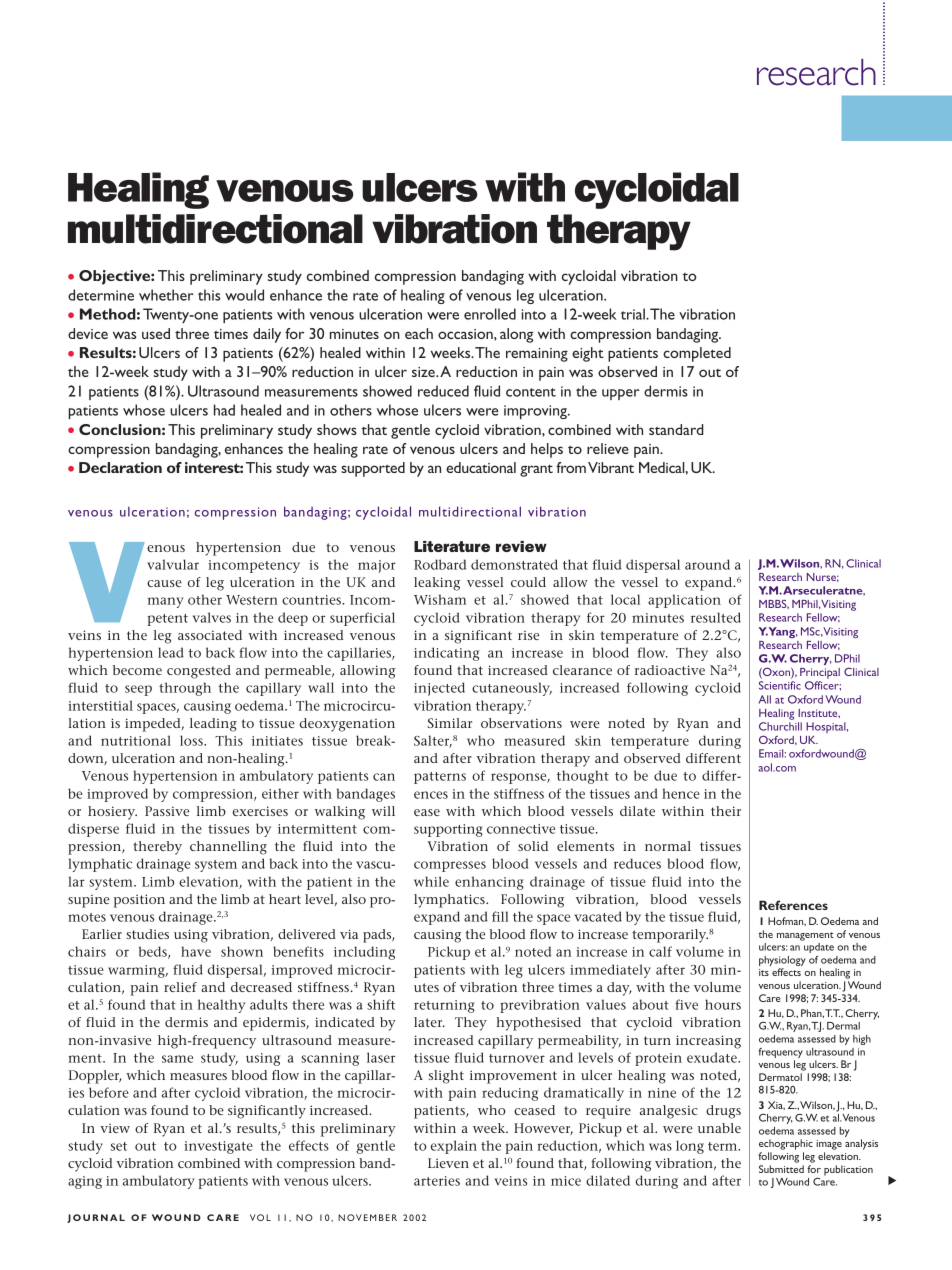 Image resolution: width=952 pixels, height=1270 pixels. I want to click on completed, so click(697, 354).
